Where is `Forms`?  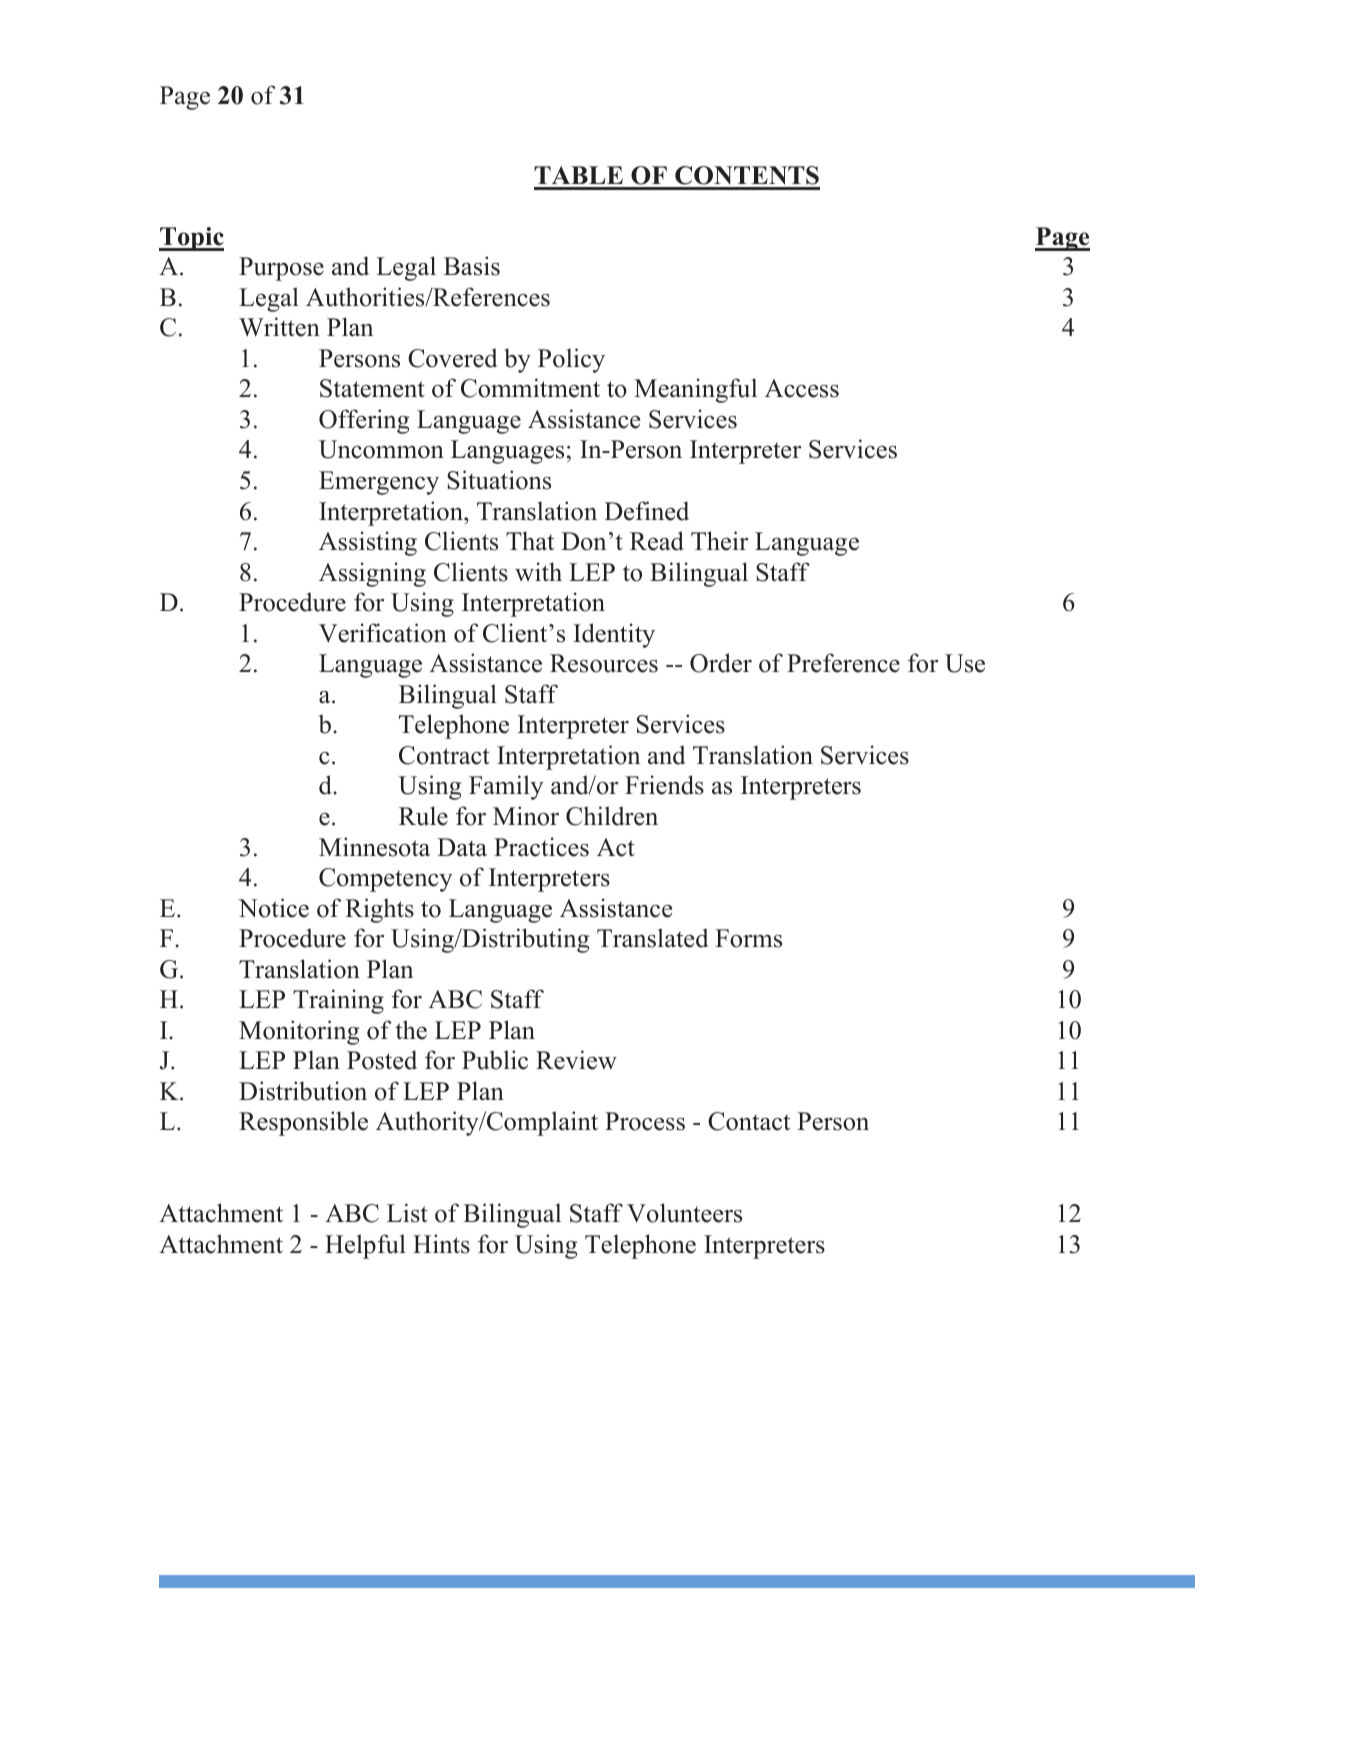 Forms is located at coordinates (748, 938).
